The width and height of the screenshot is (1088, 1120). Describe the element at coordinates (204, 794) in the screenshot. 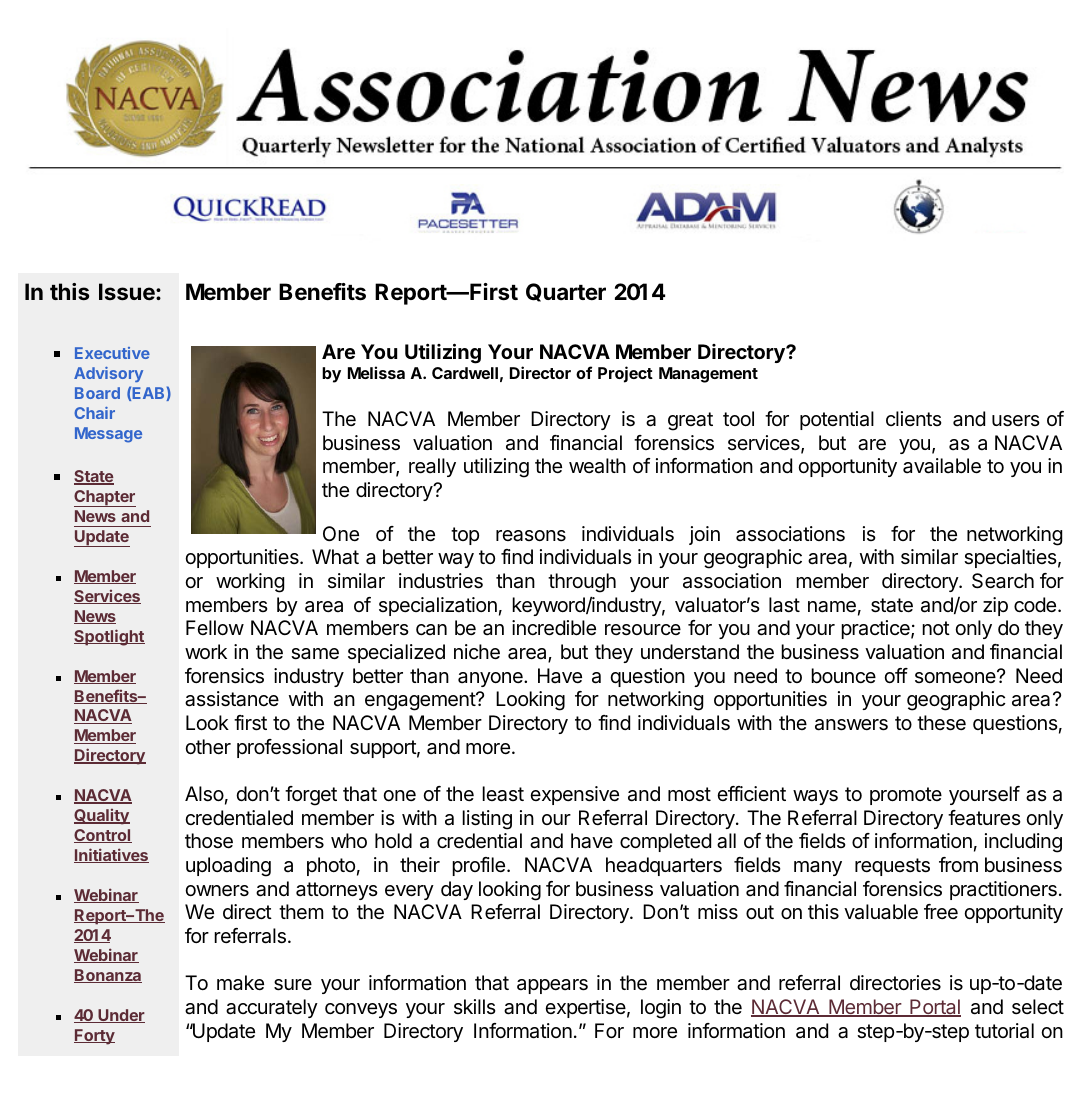

I see `Also` at that location.
